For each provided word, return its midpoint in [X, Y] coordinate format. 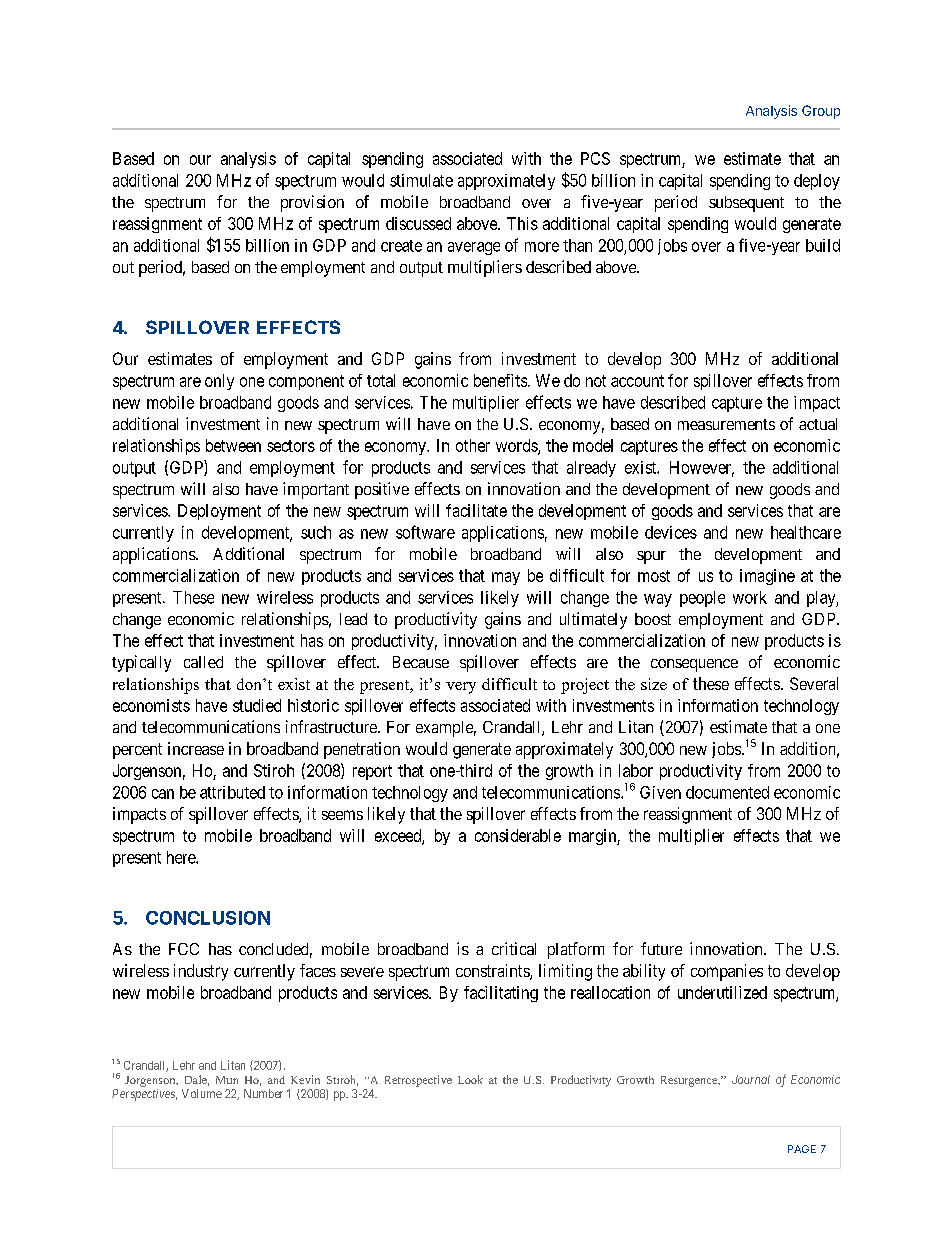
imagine [767, 577]
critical [514, 948]
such [316, 532]
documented [727, 792]
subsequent [746, 204]
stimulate [421, 180]
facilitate [476, 510]
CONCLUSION [208, 918]
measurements [726, 424]
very [461, 688]
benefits [500, 380]
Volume [202, 1093]
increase [196, 748]
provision [312, 203]
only [219, 382]
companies [727, 972]
